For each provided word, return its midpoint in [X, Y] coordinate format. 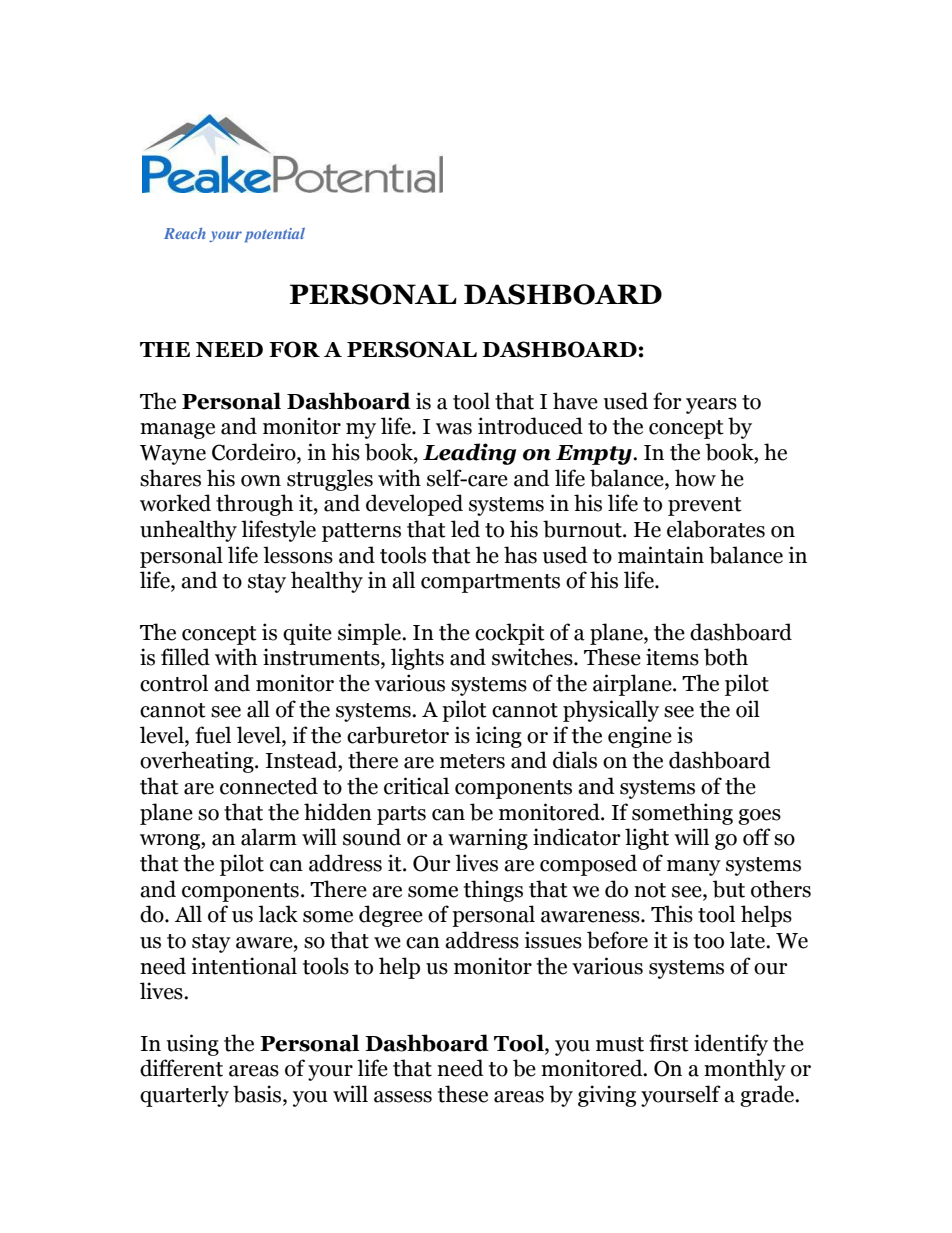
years [711, 406]
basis [258, 1095]
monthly [745, 1070]
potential [275, 235]
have [575, 401]
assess [403, 1097]
